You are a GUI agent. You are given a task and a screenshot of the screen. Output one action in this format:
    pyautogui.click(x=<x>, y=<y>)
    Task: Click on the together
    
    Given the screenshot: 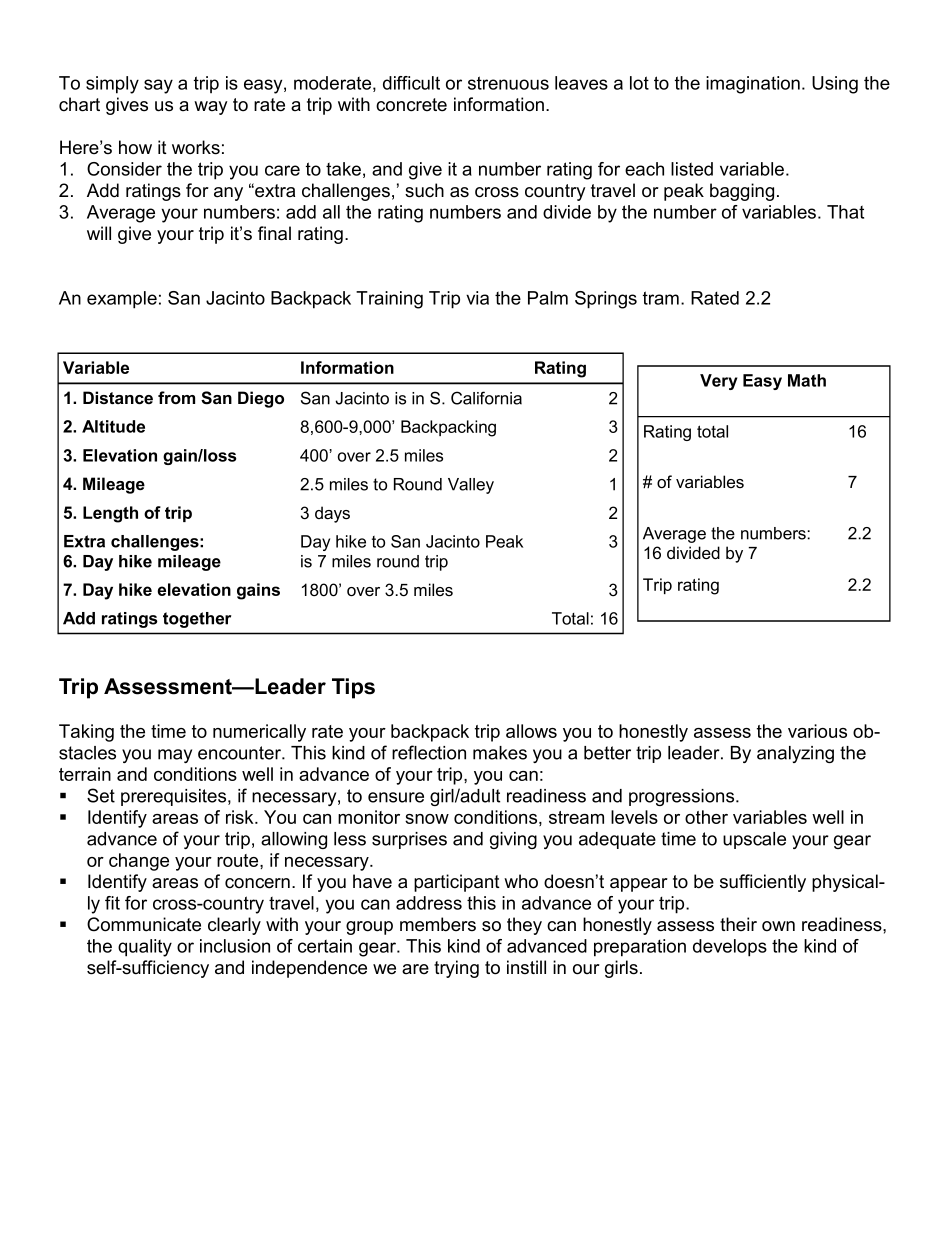 What is the action you would take?
    pyautogui.click(x=197, y=620)
